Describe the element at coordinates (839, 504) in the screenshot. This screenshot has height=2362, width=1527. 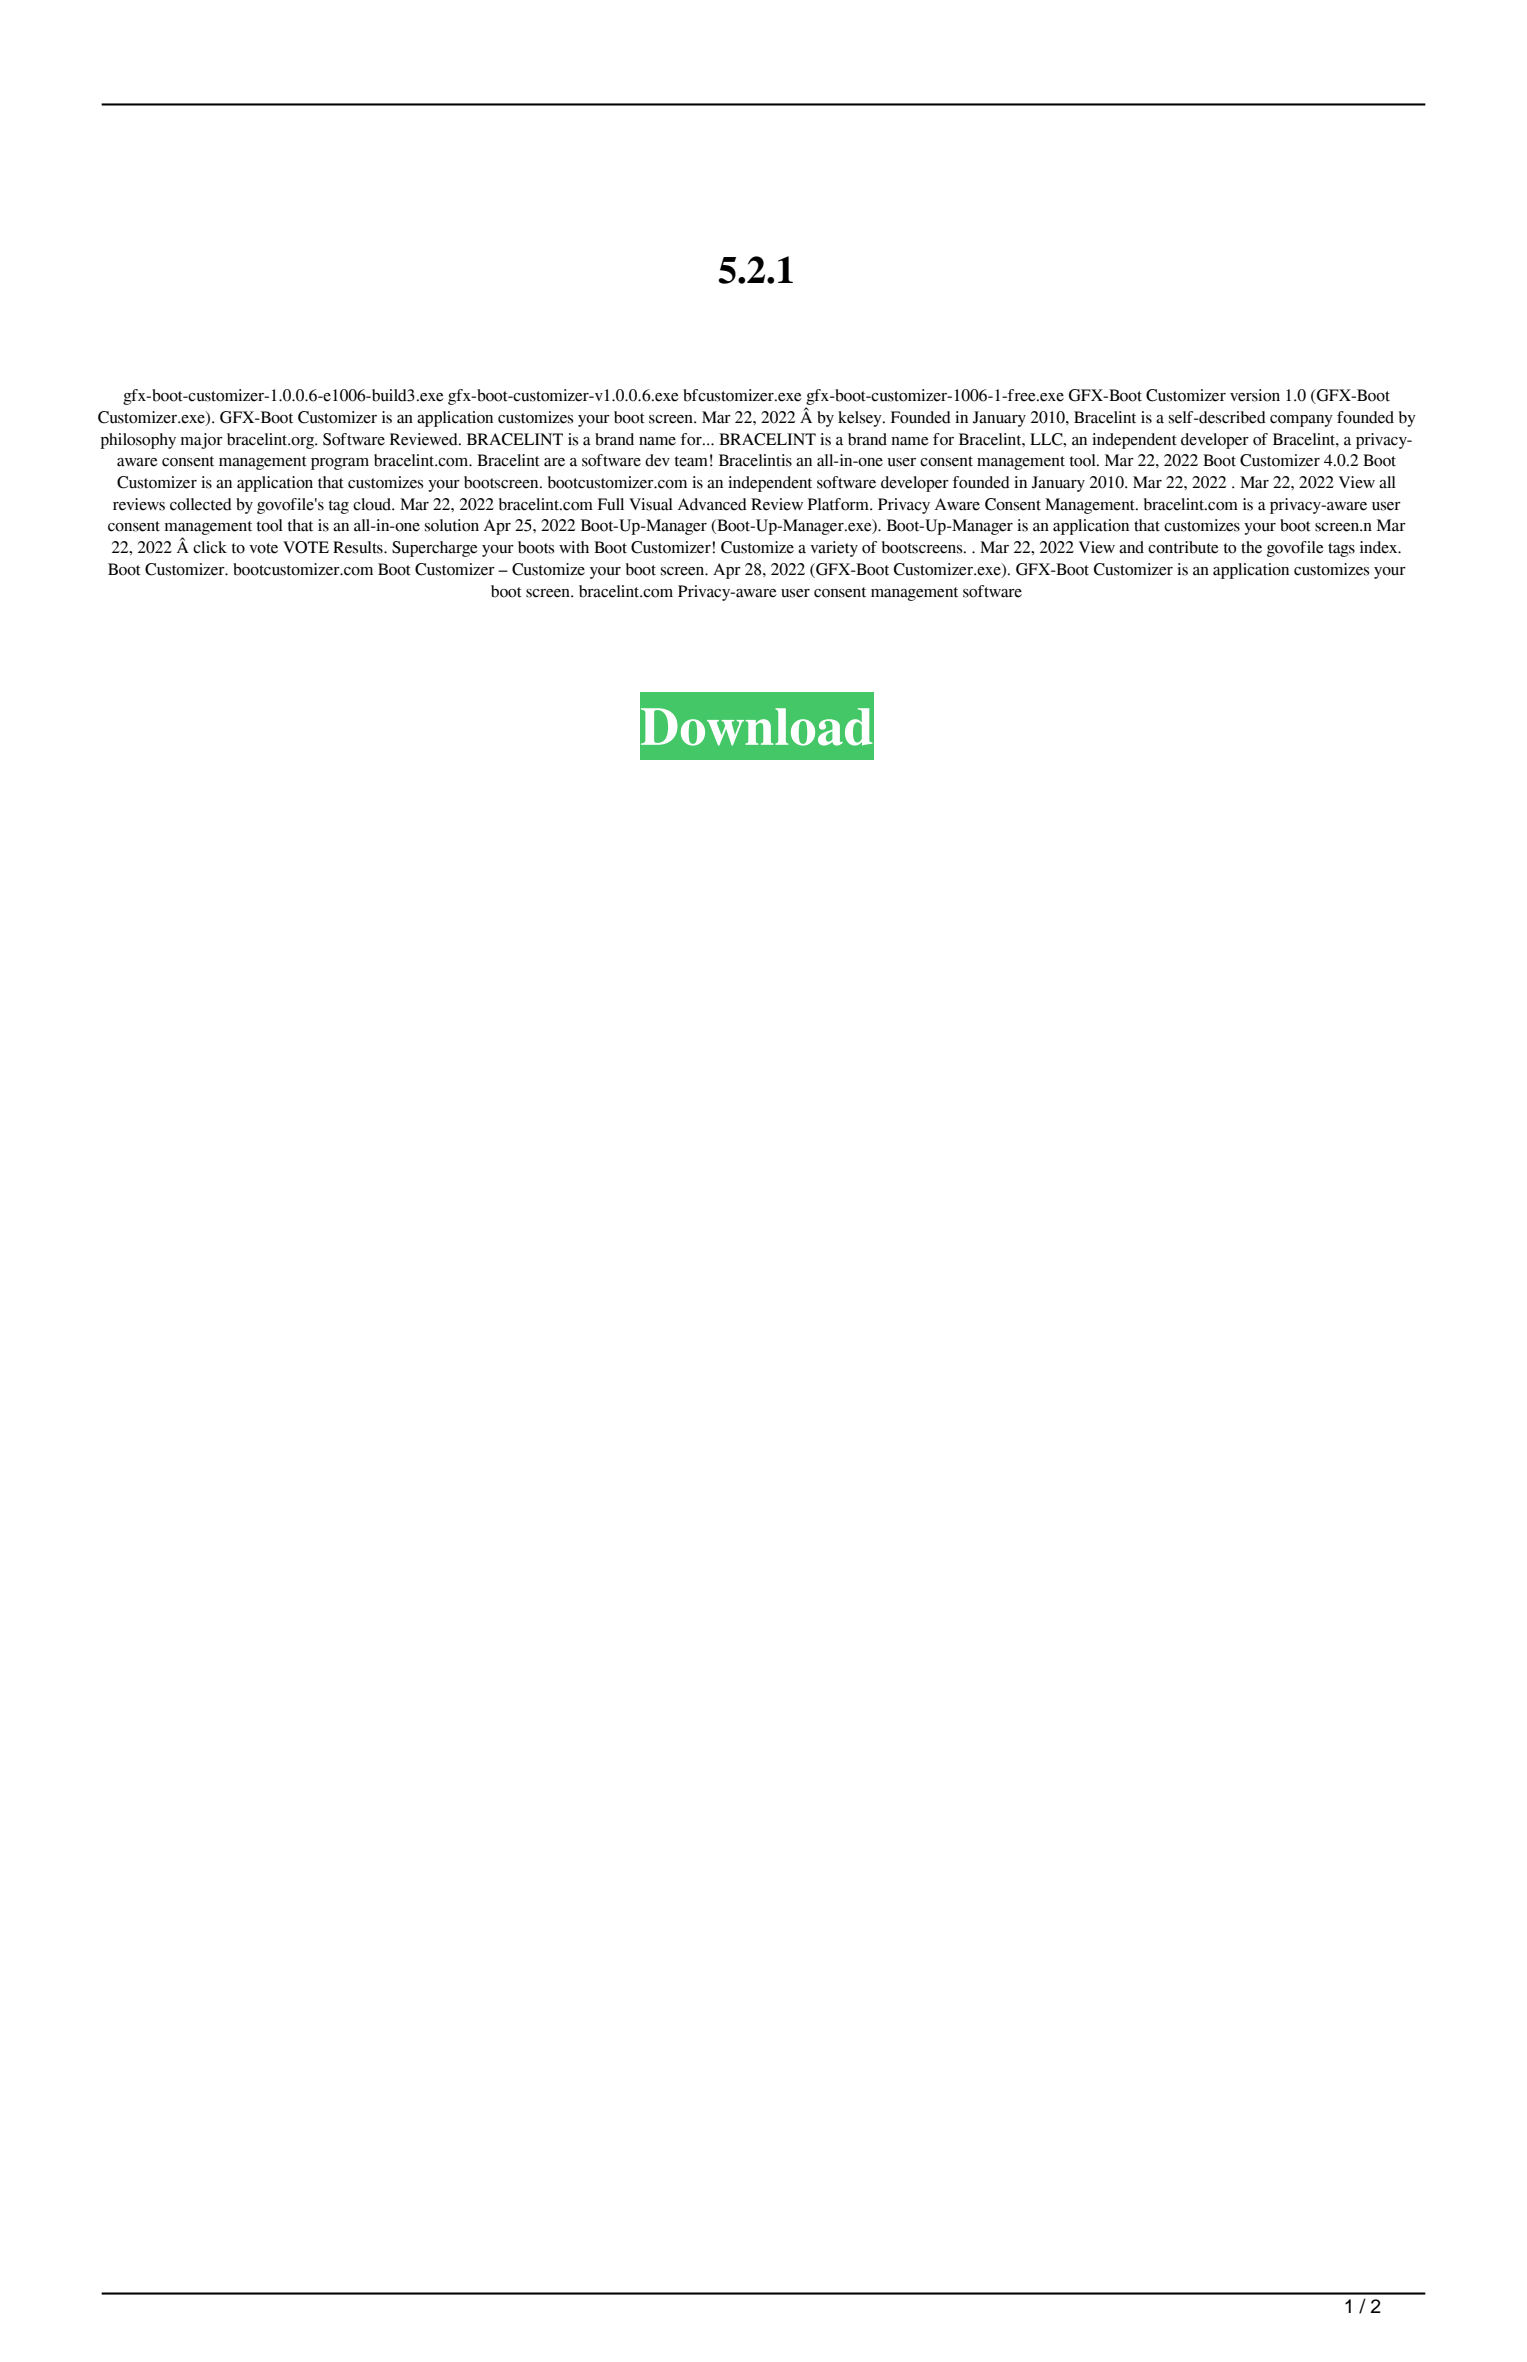
I see `Platform` at that location.
